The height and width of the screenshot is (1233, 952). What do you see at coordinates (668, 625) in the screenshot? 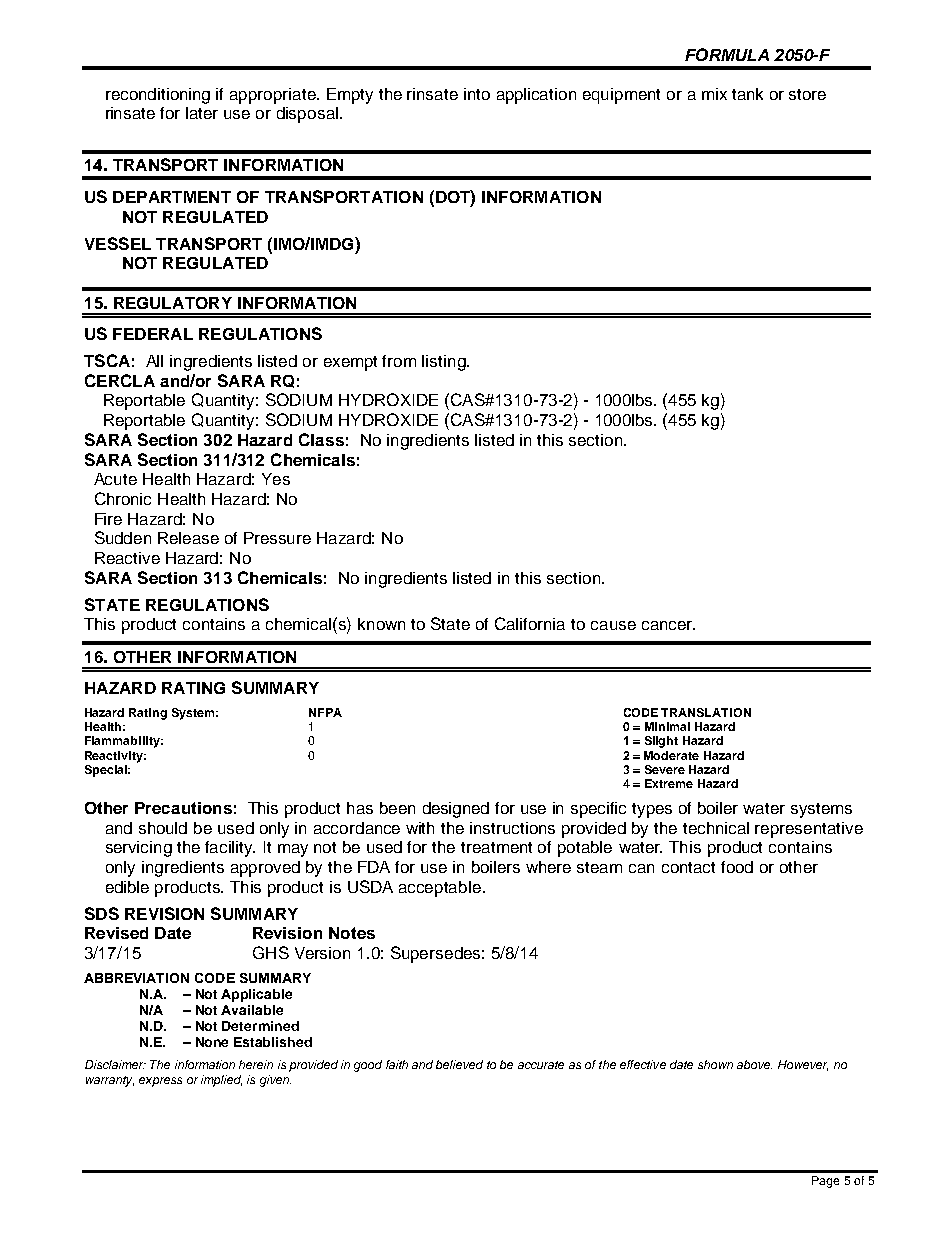
I see `cancer` at bounding box center [668, 625].
